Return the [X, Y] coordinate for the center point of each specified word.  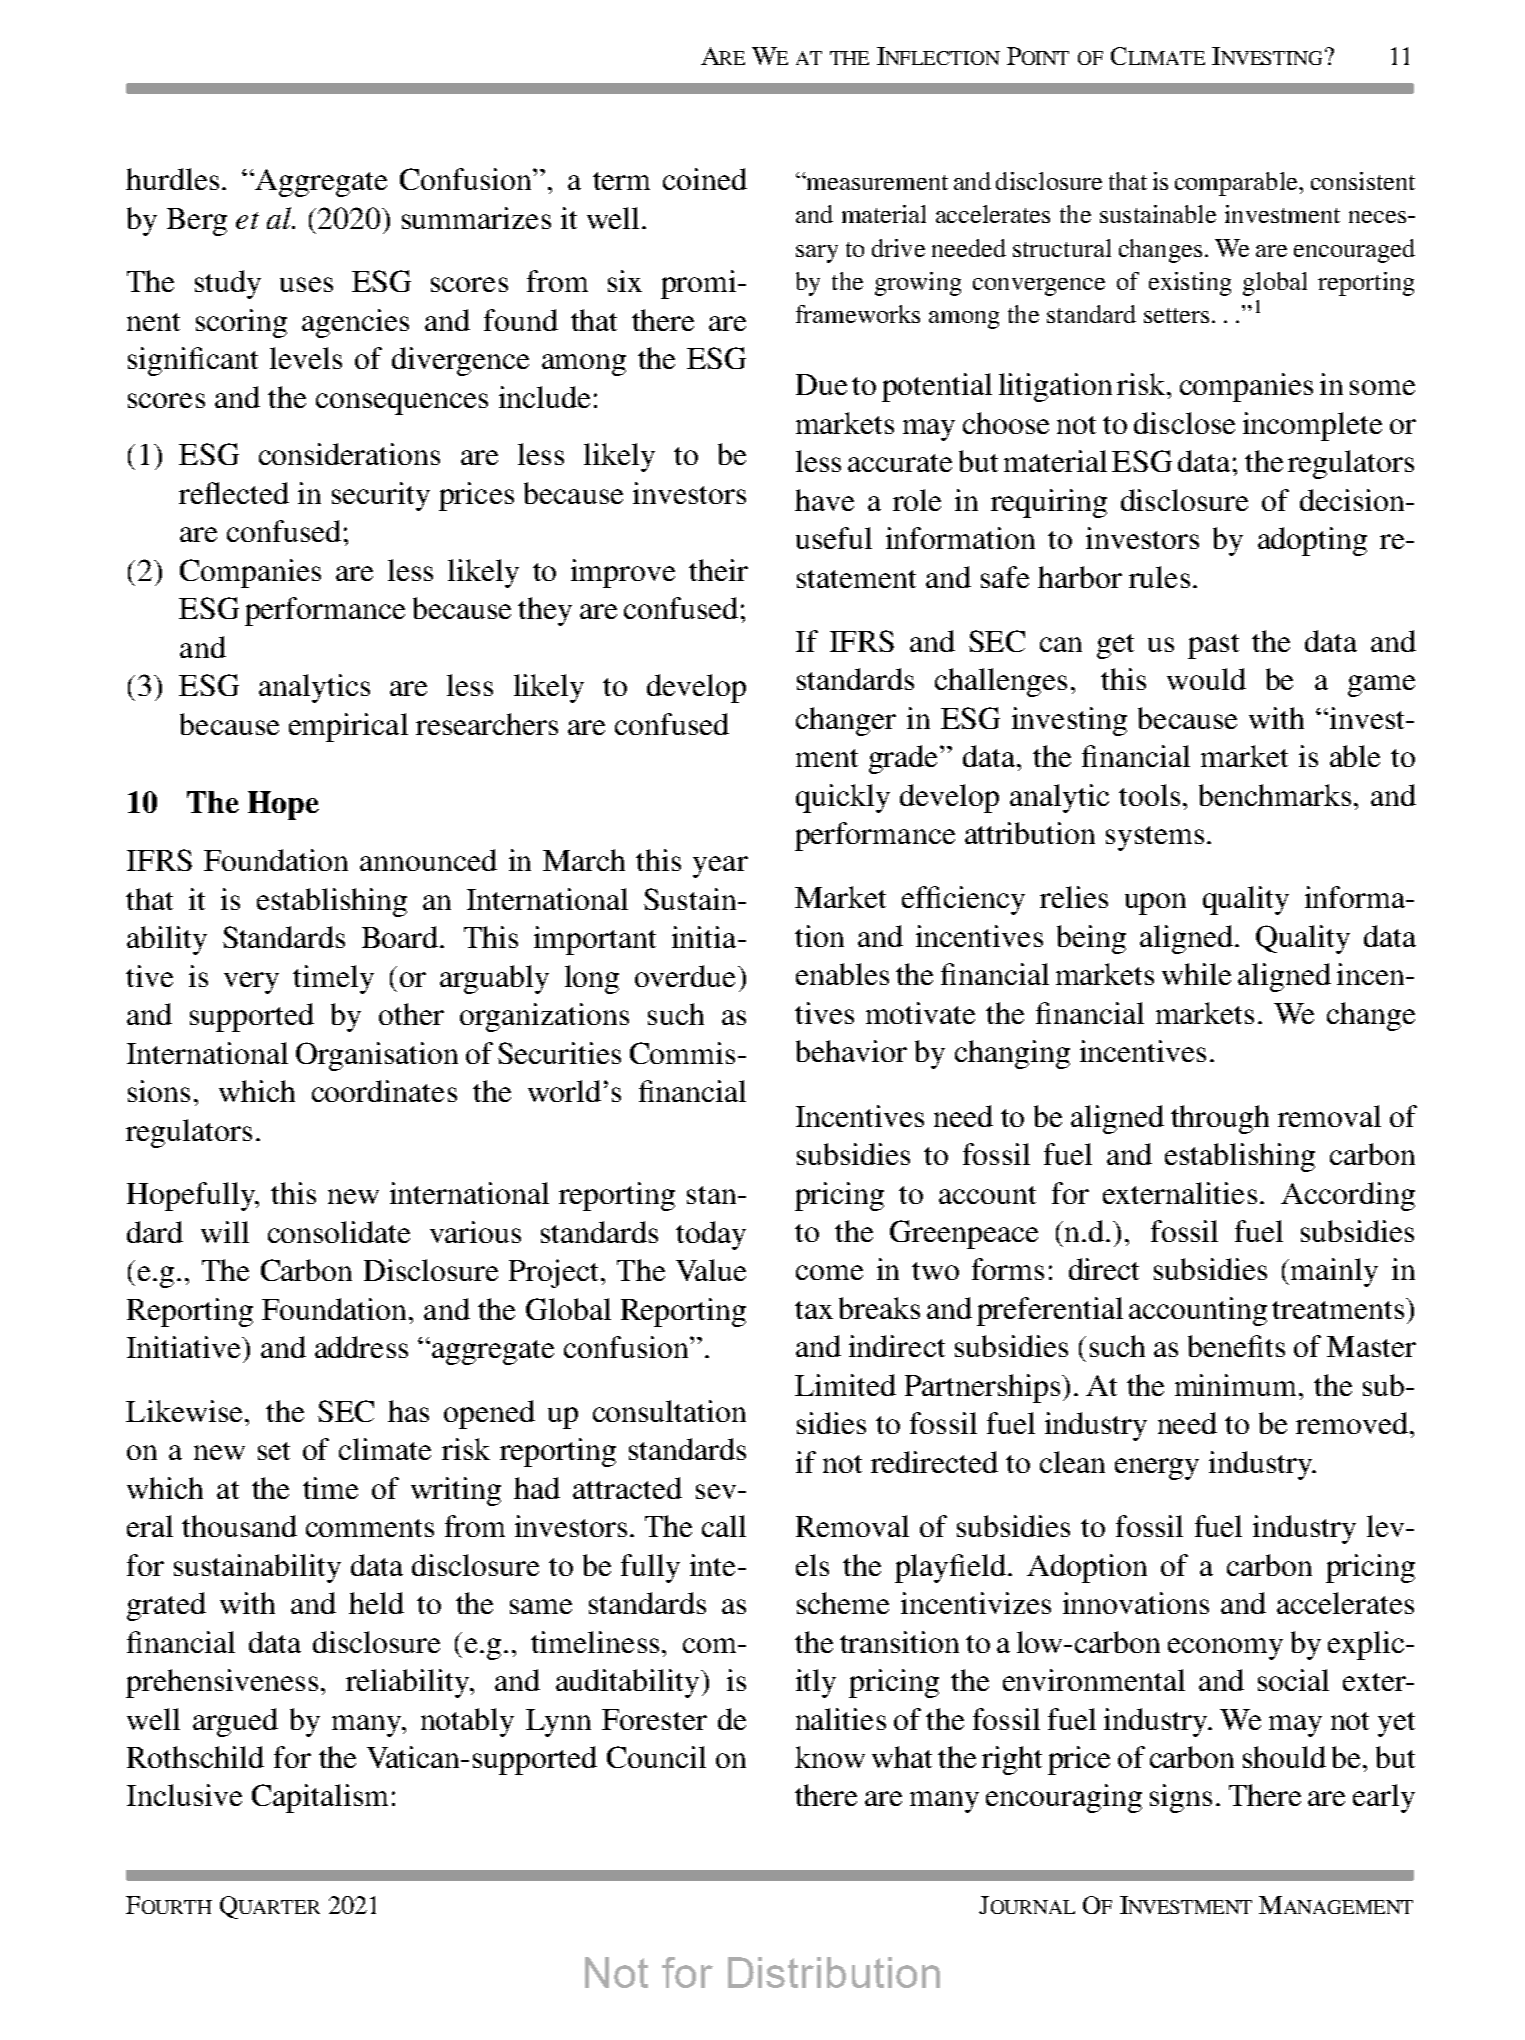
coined [705, 179]
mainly [1334, 1272]
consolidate [339, 1232]
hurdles [172, 179]
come [829, 1272]
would [1206, 679]
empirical [348, 727]
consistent [1363, 181]
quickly [843, 798]
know [830, 1757]
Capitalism [320, 1798]
